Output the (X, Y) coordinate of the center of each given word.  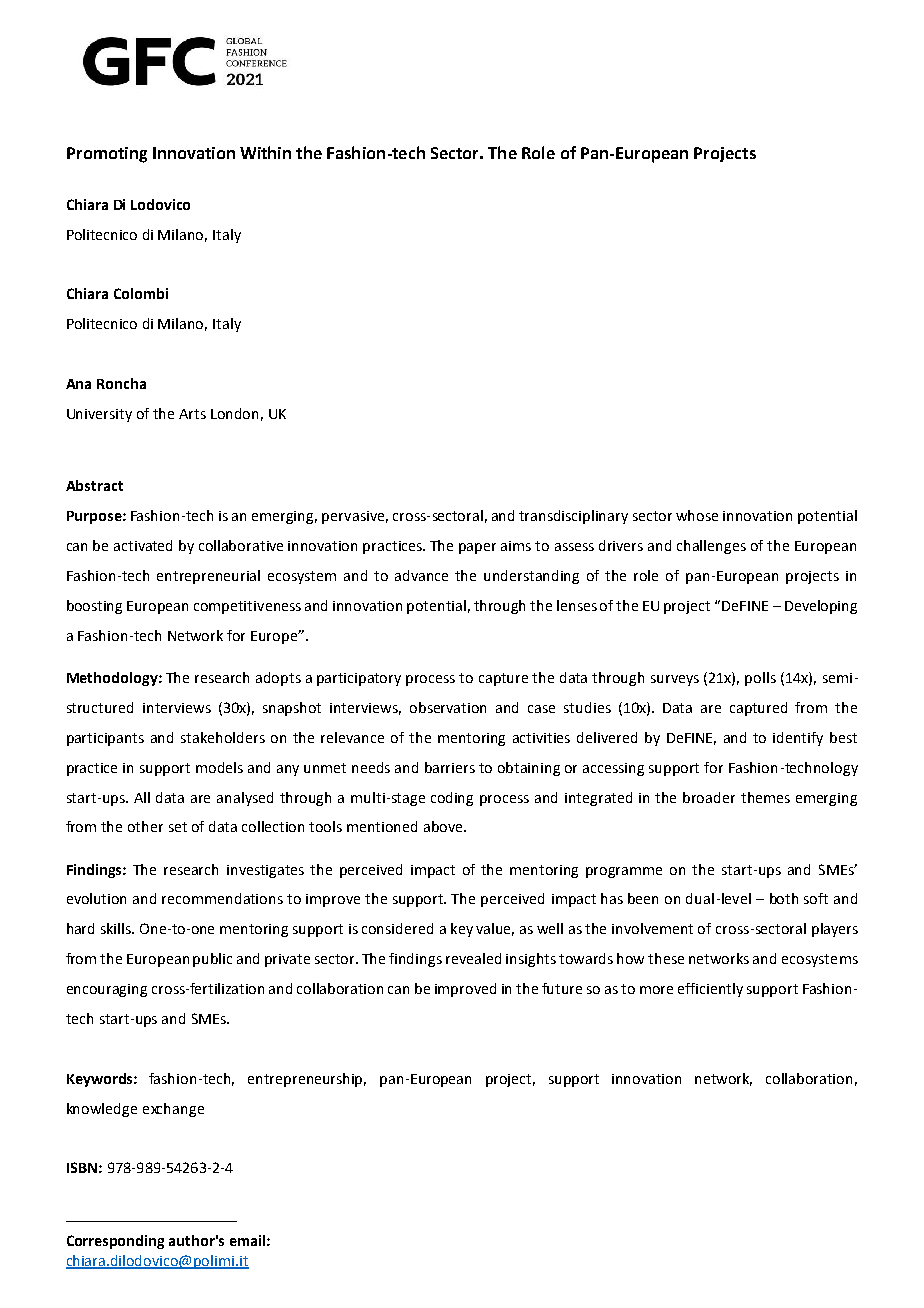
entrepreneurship (307, 1080)
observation (448, 707)
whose (697, 515)
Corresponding (115, 1242)
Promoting (107, 155)
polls (760, 679)
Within (265, 152)
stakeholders (223, 737)
